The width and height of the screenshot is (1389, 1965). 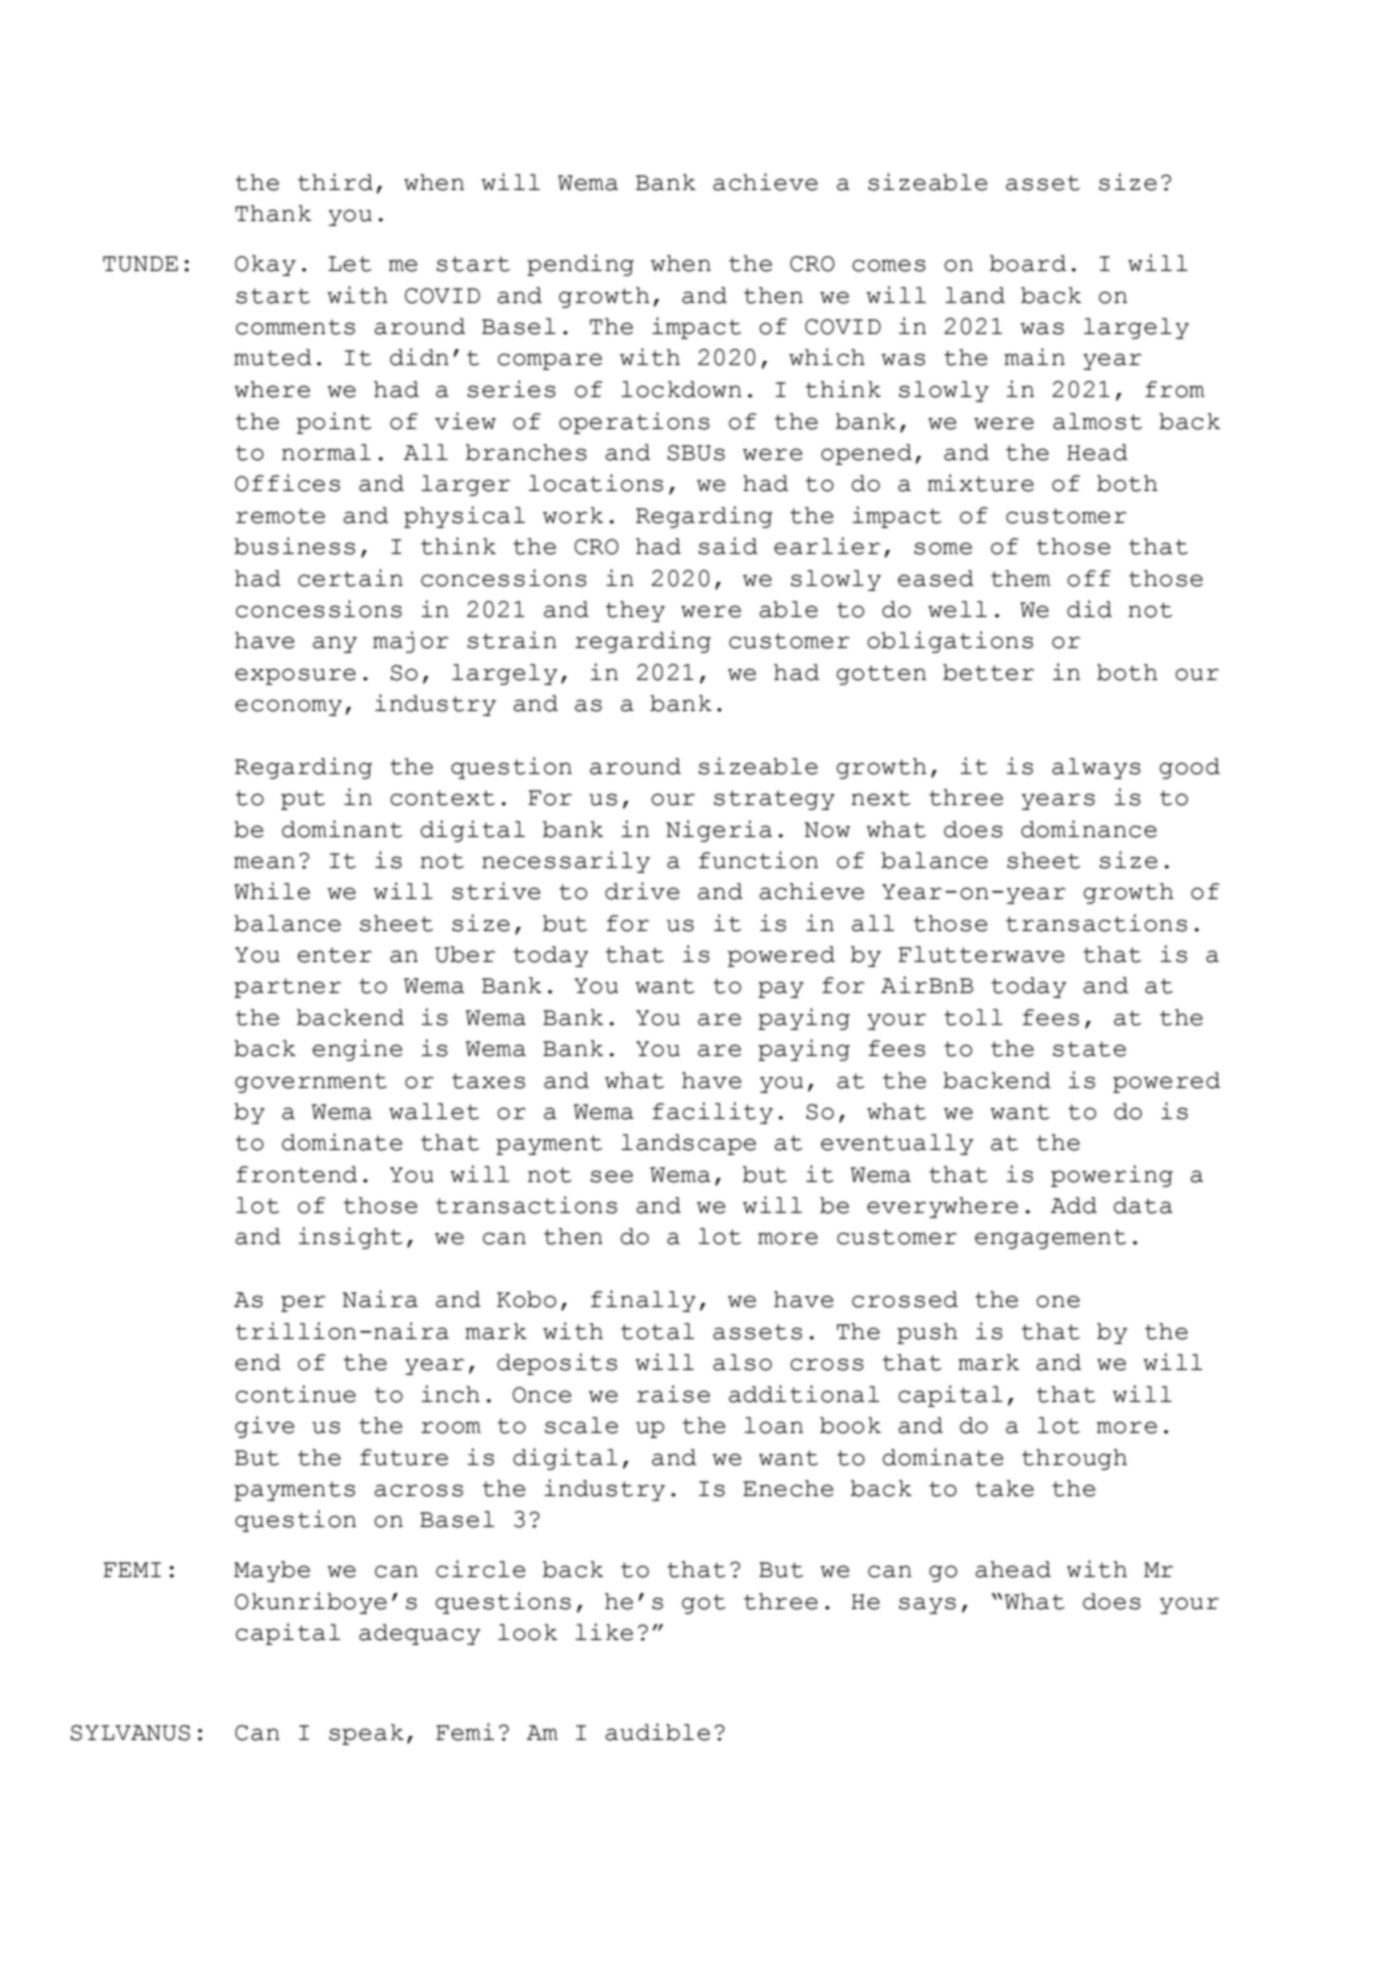 I want to click on pending, so click(x=580, y=265).
